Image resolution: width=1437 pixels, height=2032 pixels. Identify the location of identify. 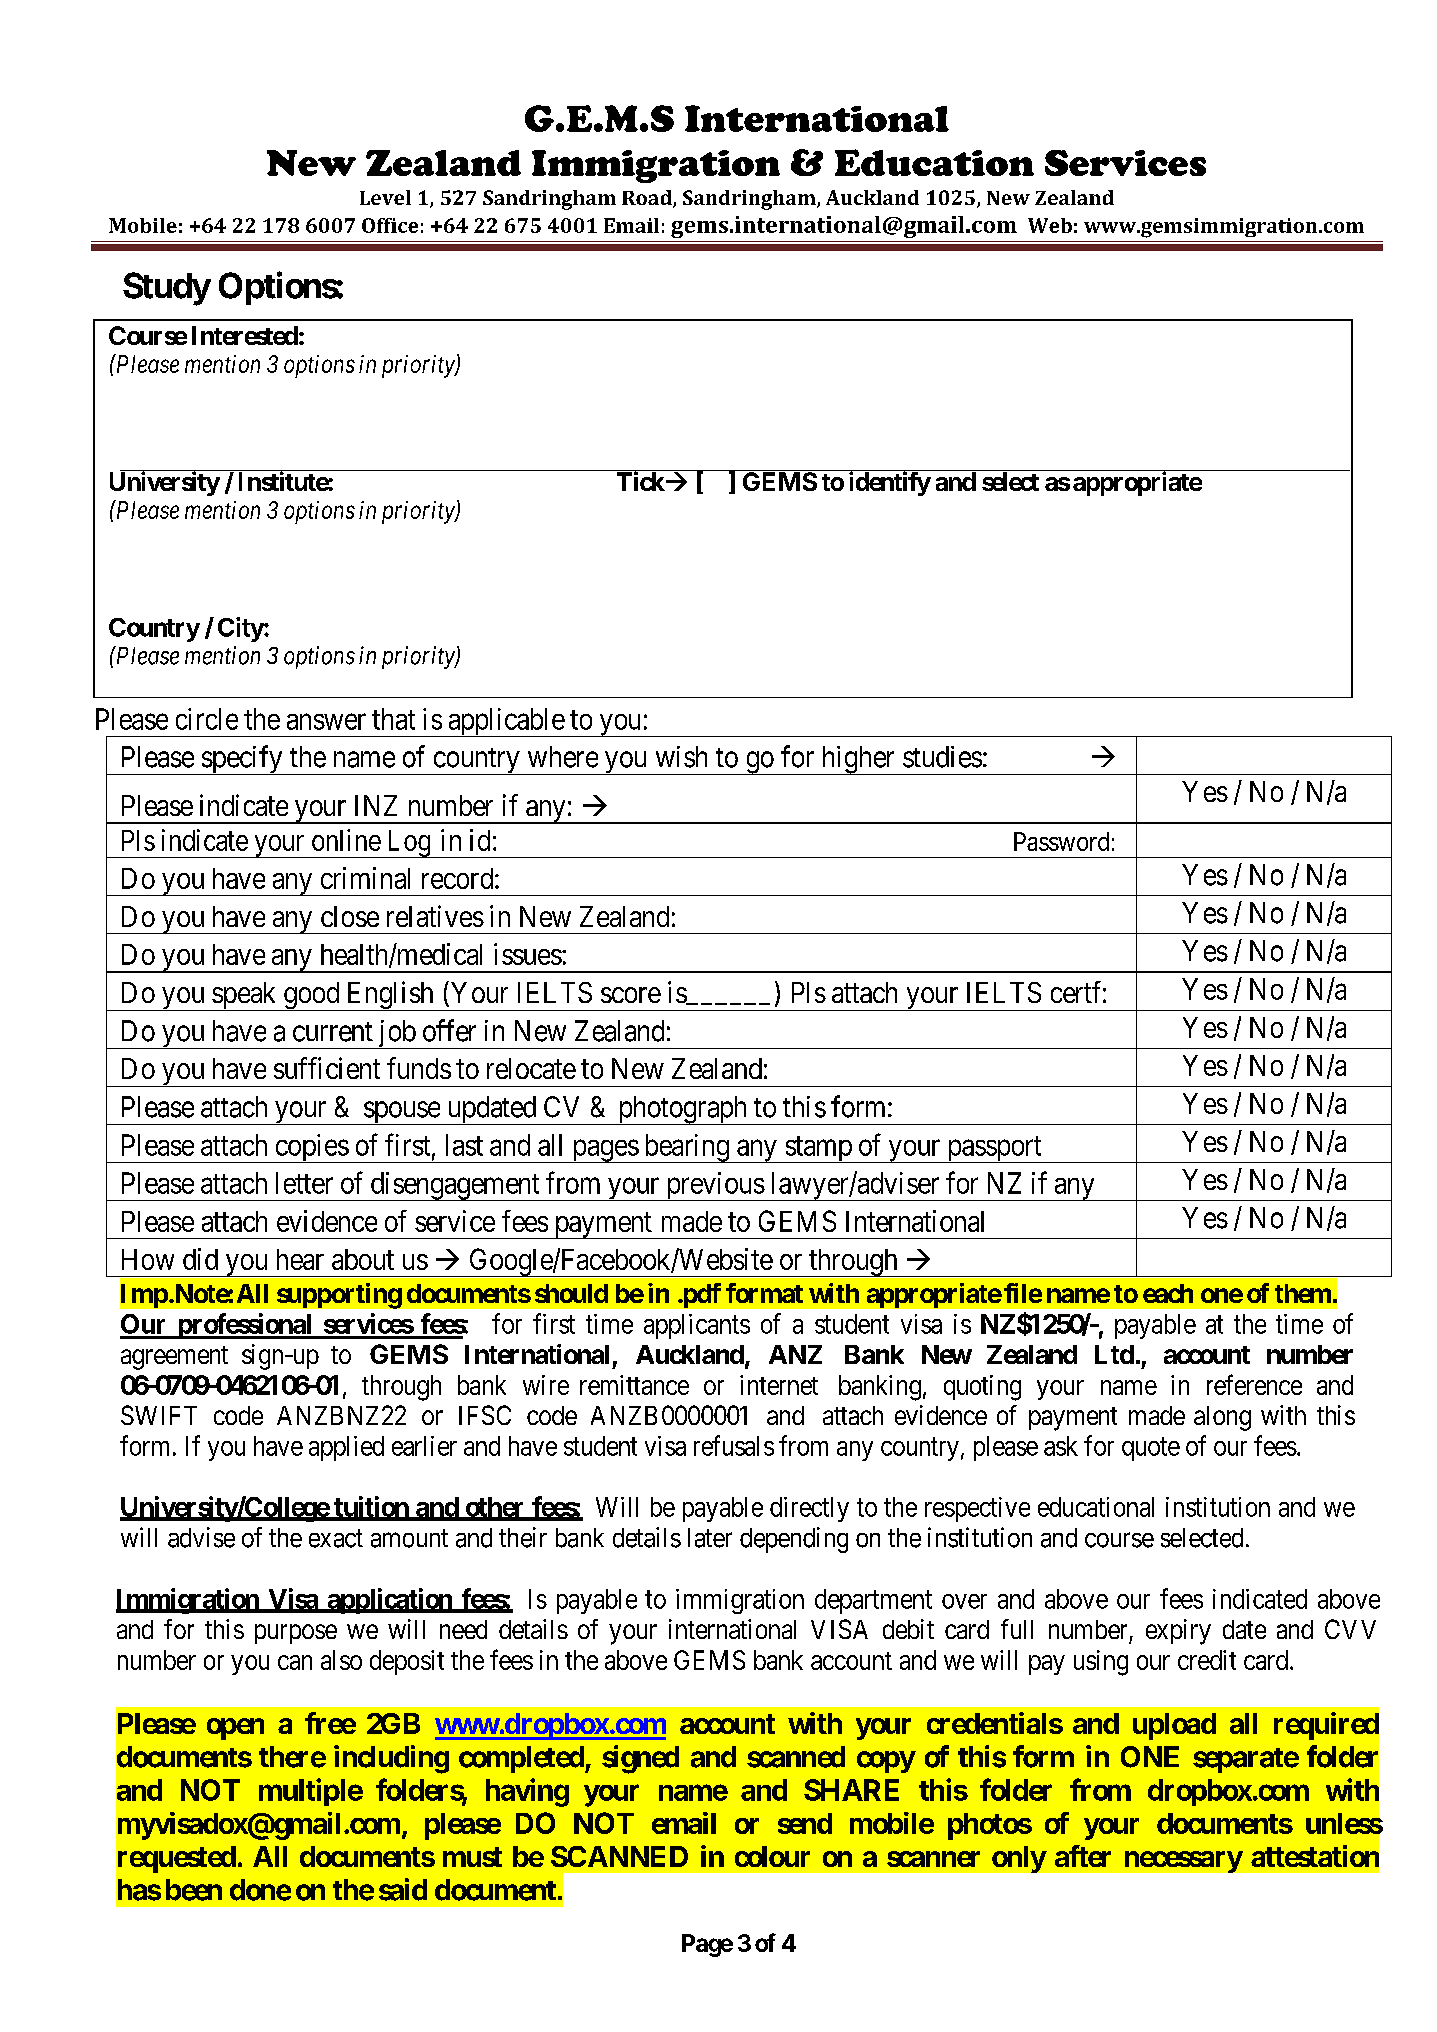
(890, 483).
